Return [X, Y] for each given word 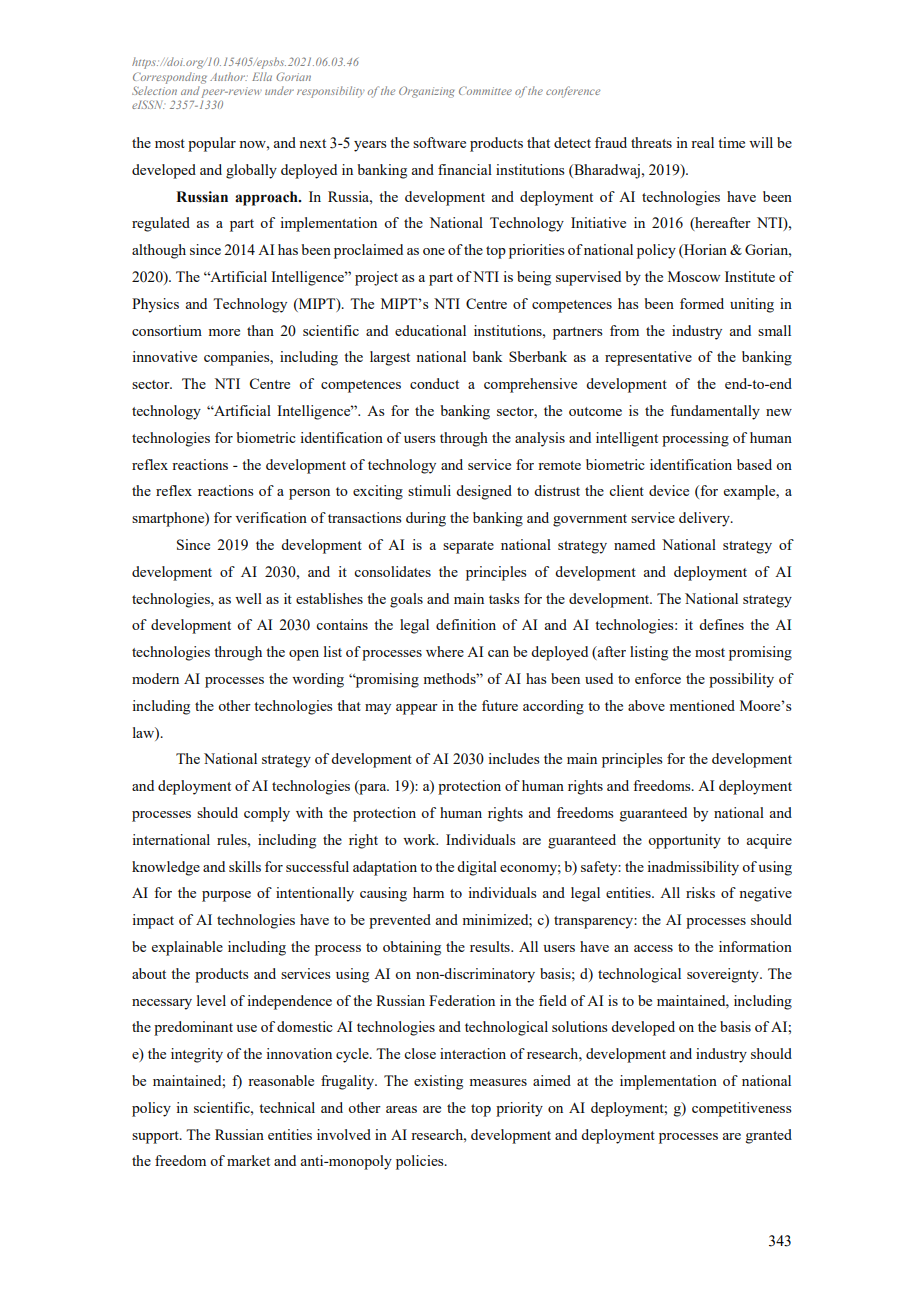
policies [421, 1162]
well [248, 598]
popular [212, 144]
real [702, 142]
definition [466, 624]
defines [721, 624]
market [248, 1160]
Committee [485, 90]
